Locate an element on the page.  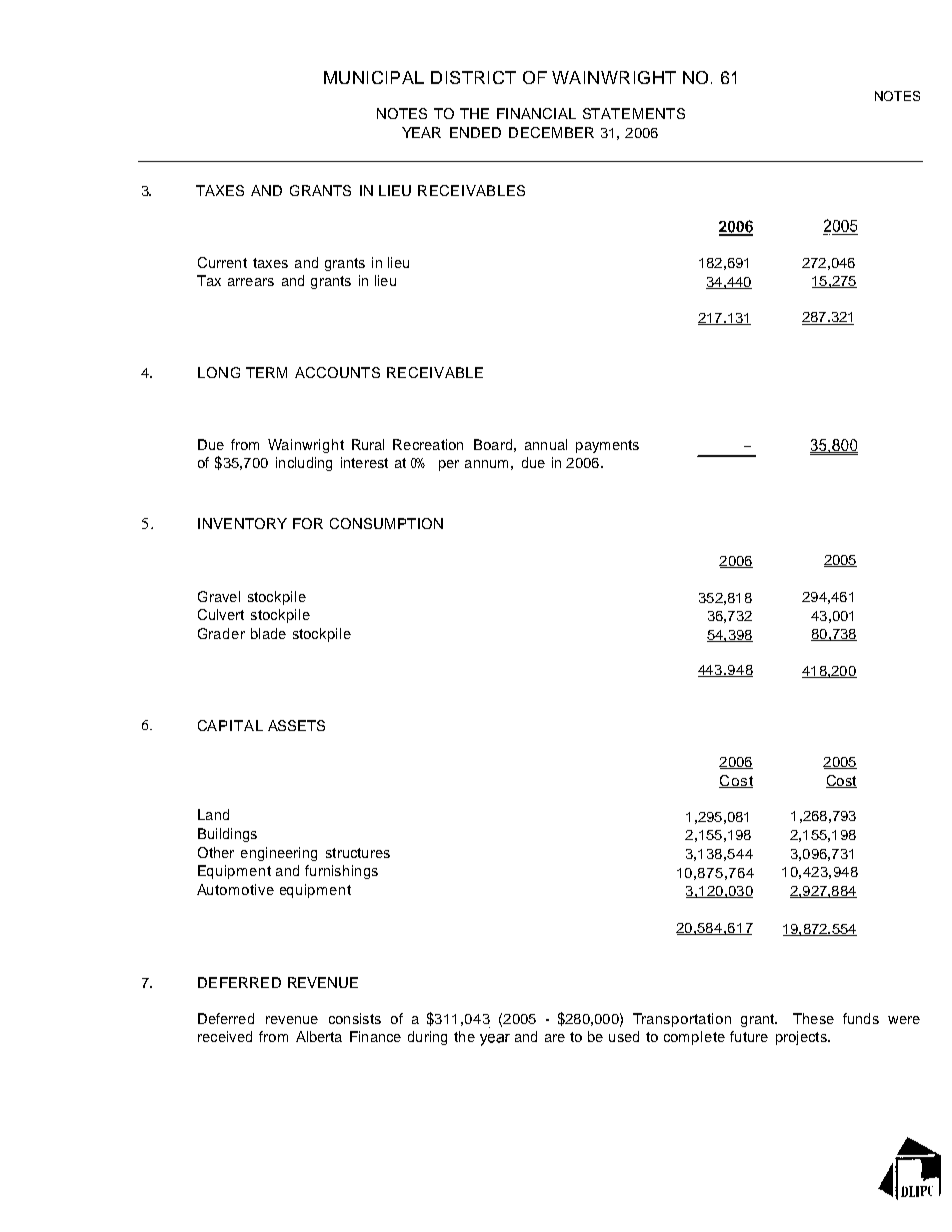
MUNICIPAL is located at coordinates (374, 77).
